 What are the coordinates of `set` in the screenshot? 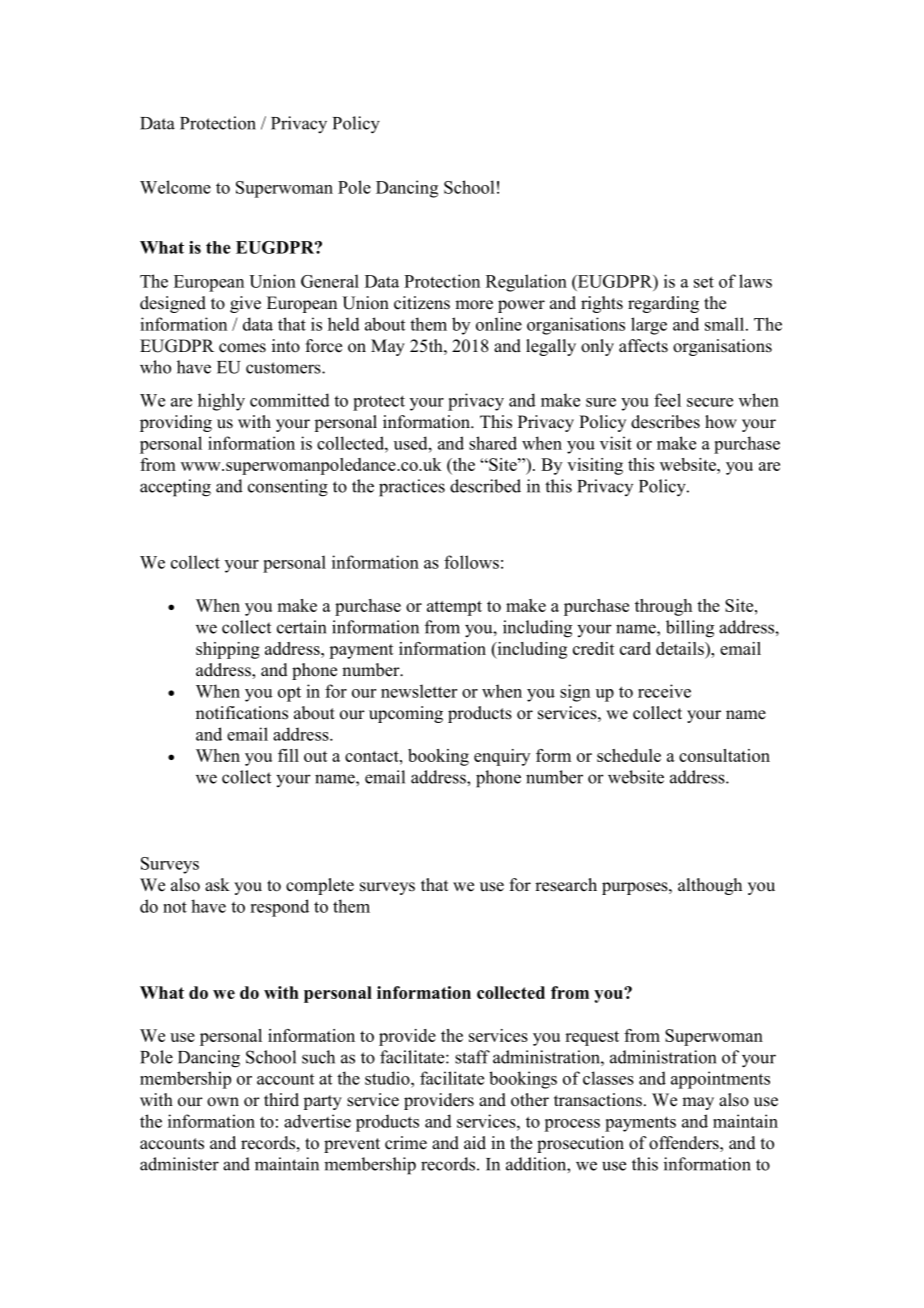 It's located at (704, 282).
